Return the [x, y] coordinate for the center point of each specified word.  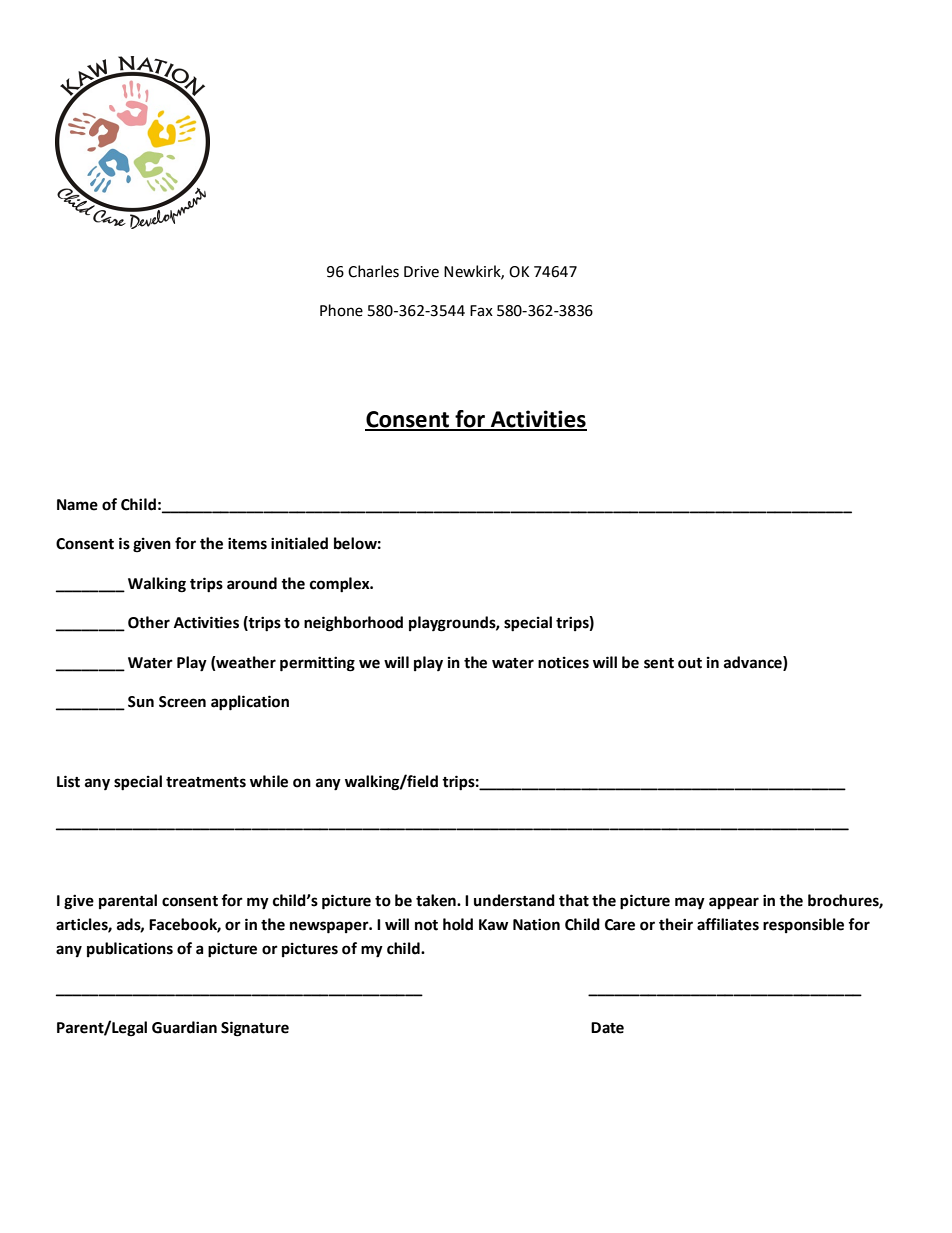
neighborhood [353, 624]
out [690, 663]
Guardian [184, 1027]
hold [458, 924]
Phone [341, 310]
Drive [421, 272]
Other [149, 622]
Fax [481, 311]
